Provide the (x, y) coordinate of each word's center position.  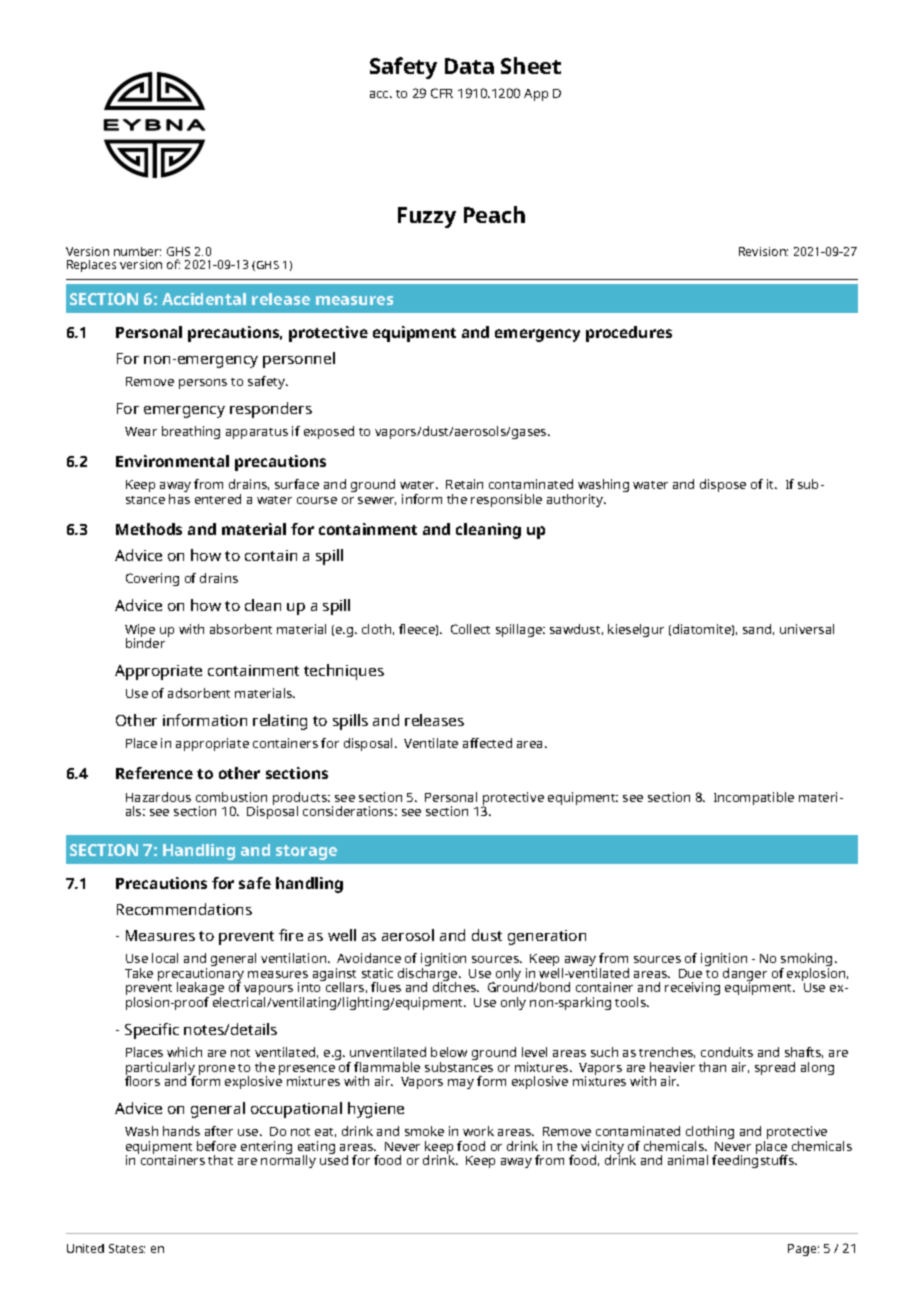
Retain (464, 484)
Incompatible (754, 798)
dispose (723, 485)
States (127, 1248)
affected (487, 743)
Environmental (172, 461)
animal (688, 1160)
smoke (424, 1131)
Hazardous (158, 797)
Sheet (531, 65)
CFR (442, 93)
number (137, 251)
